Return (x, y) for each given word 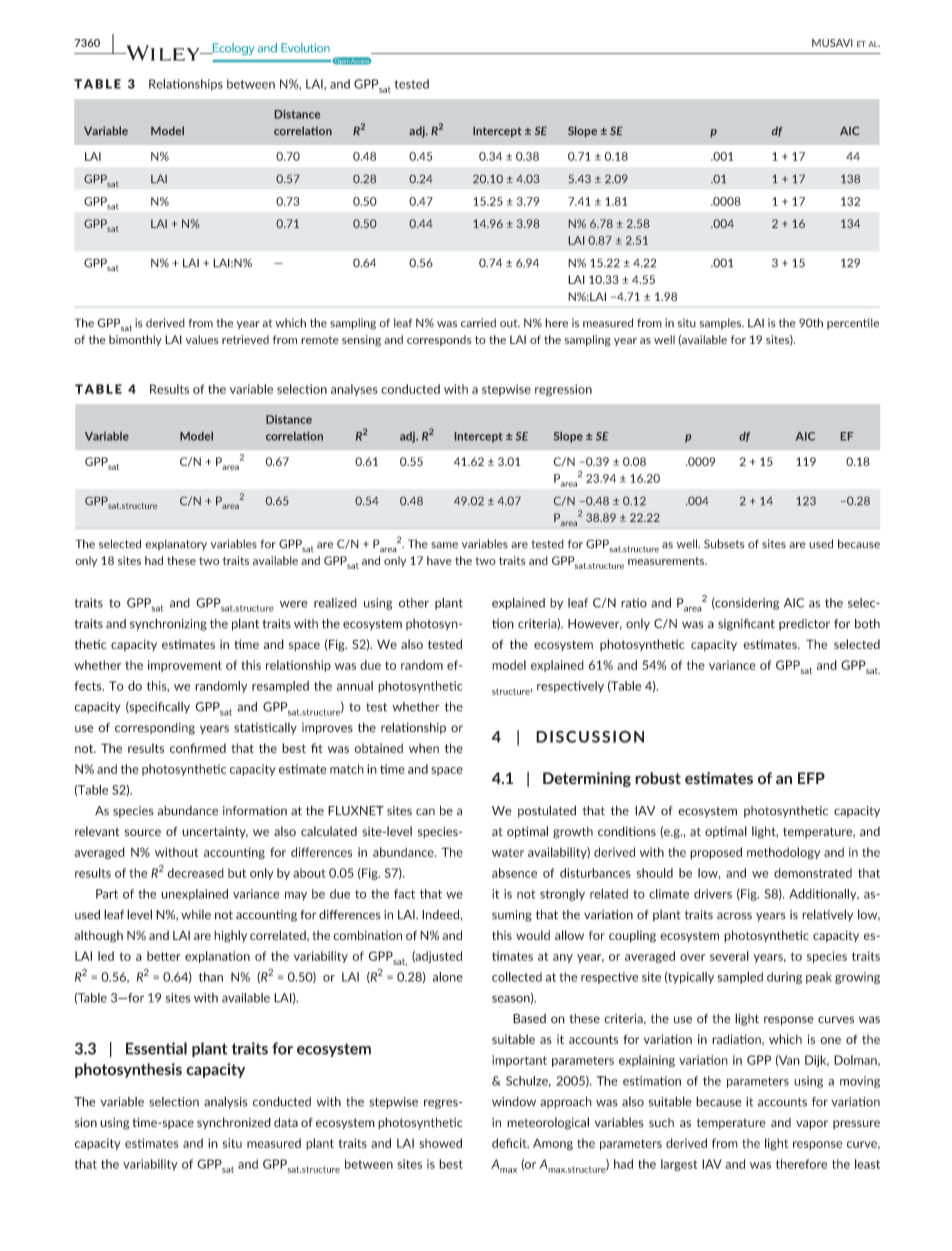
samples (722, 323)
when (424, 748)
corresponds (439, 340)
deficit (510, 1143)
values (202, 339)
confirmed (198, 748)
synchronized (234, 1123)
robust (658, 778)
